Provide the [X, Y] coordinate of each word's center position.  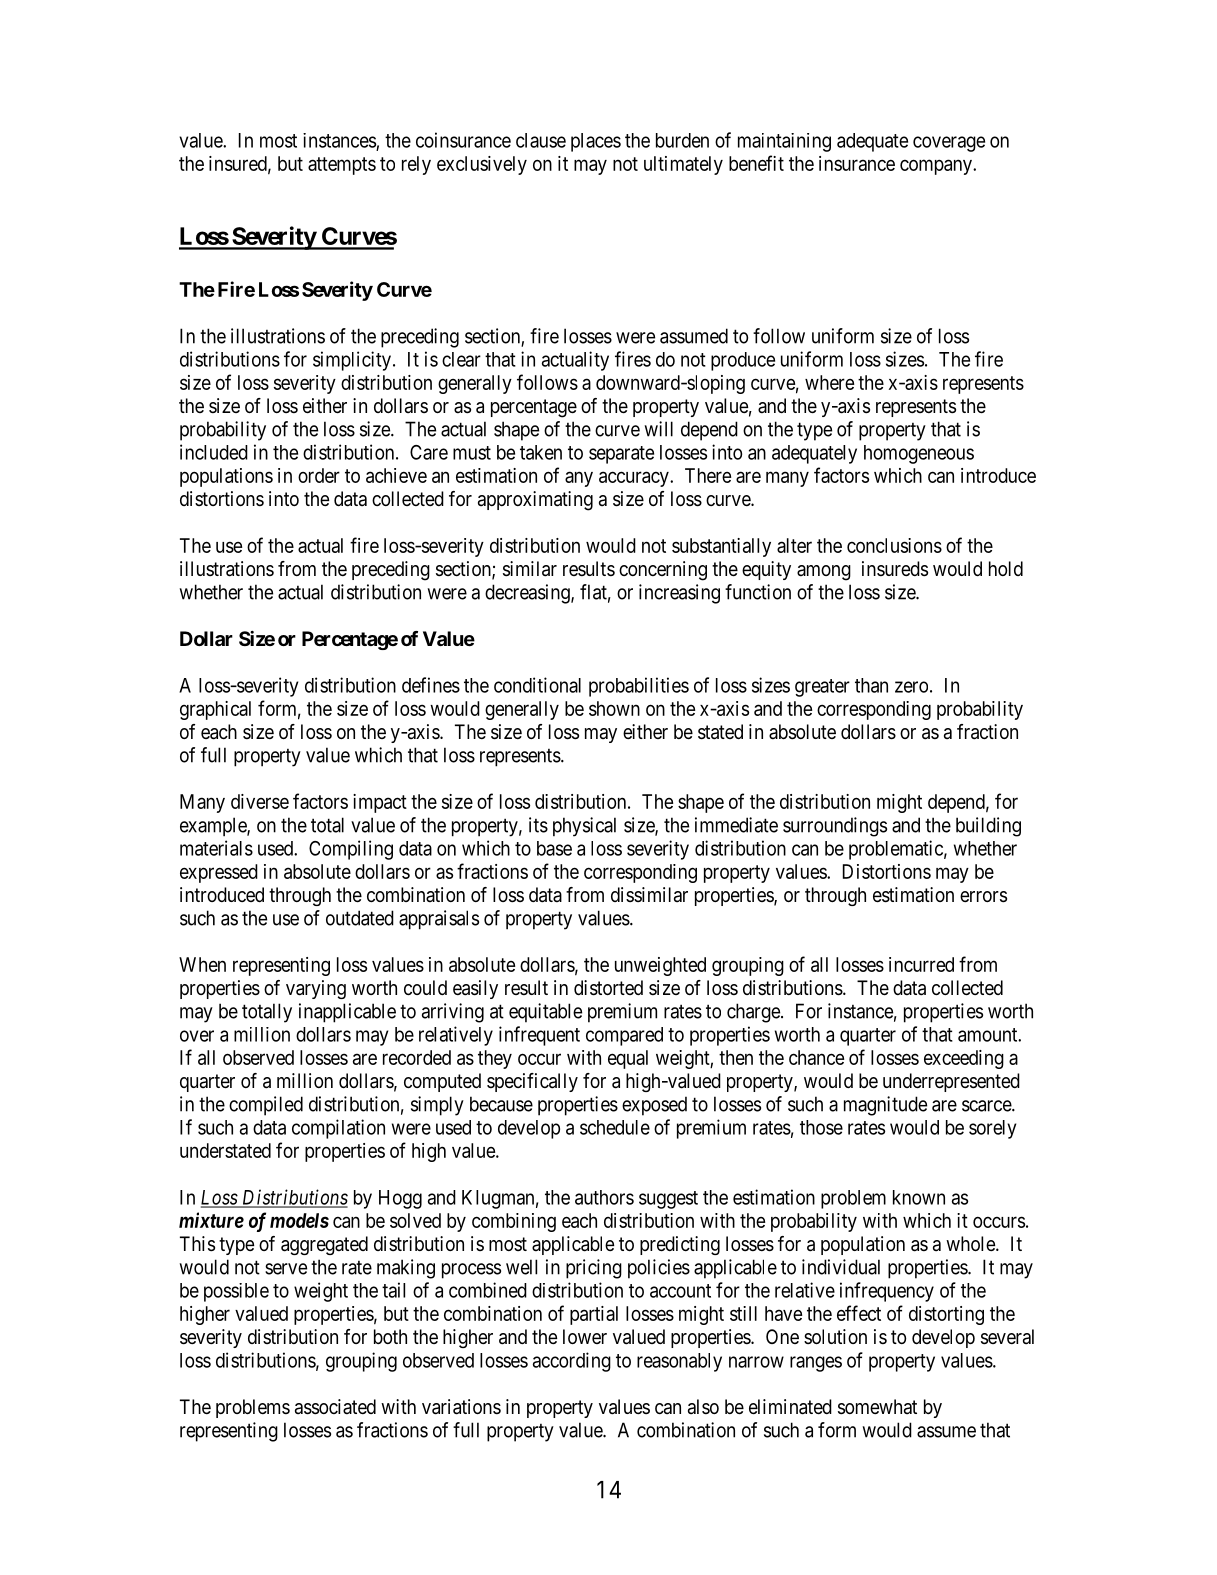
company [937, 167]
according [572, 1362]
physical [584, 827]
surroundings [835, 827]
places [596, 142]
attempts [342, 166]
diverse [260, 801]
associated [335, 1407]
